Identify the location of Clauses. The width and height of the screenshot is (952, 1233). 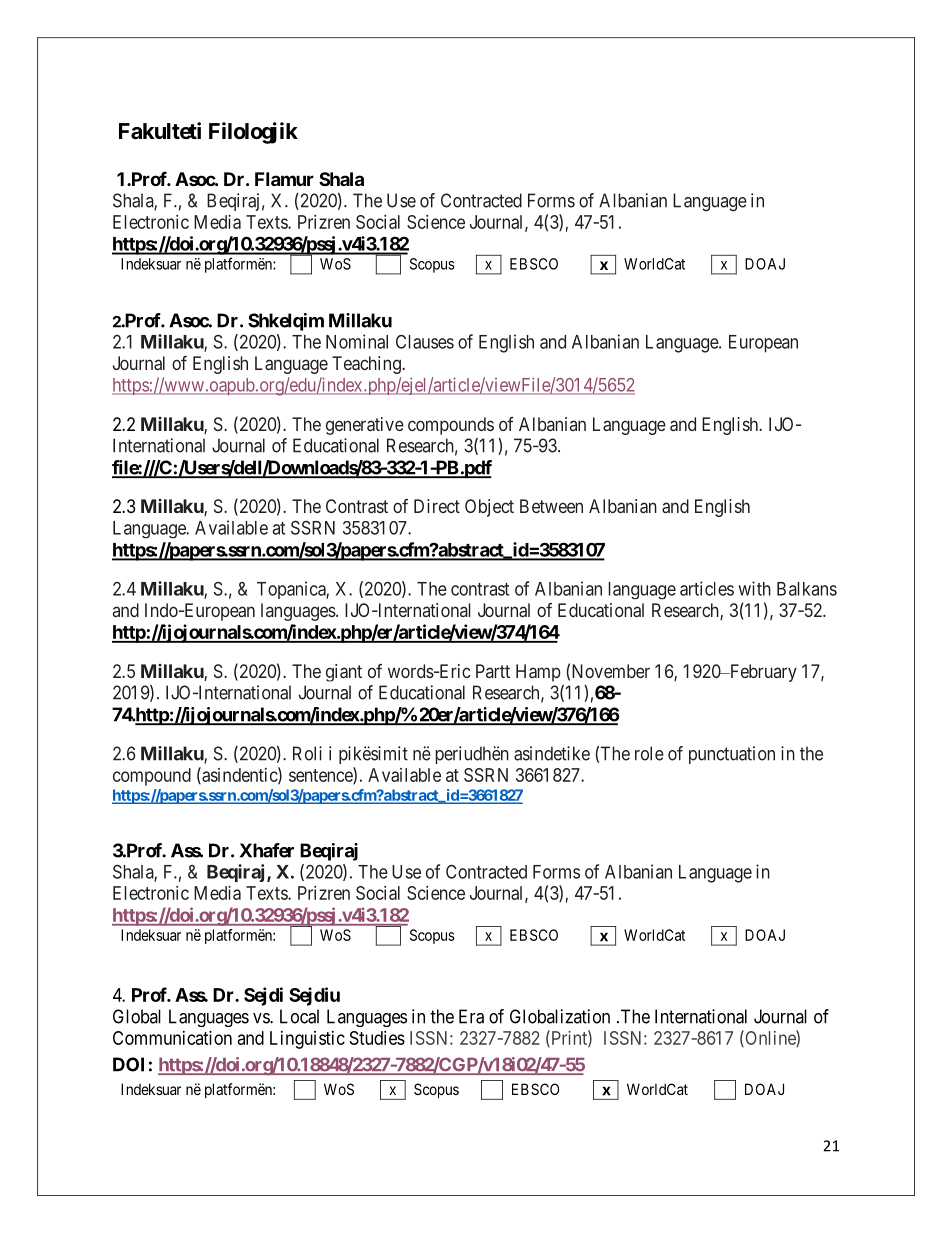
(425, 341).
